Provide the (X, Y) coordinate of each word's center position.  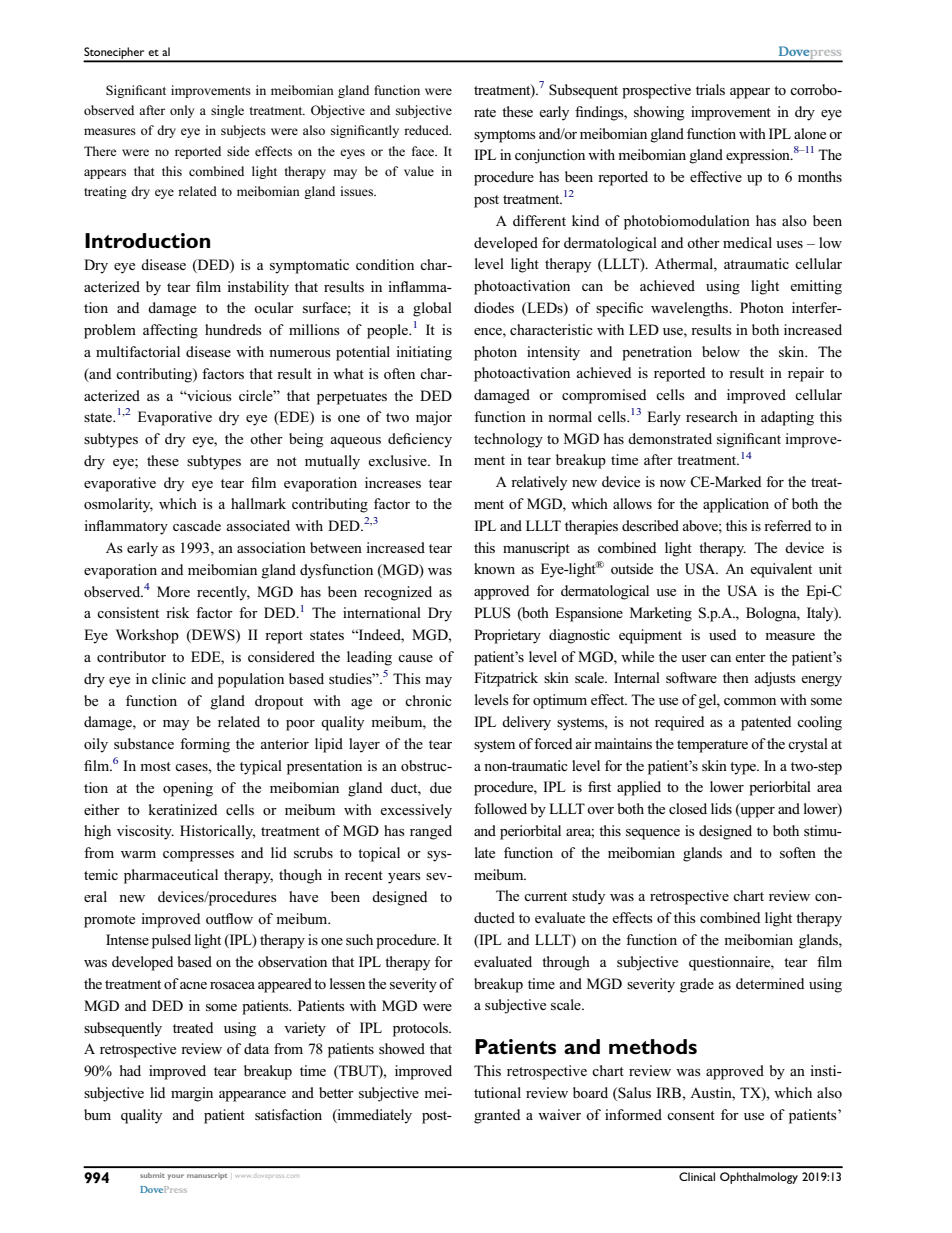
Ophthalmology (759, 1178)
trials (710, 89)
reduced (427, 130)
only (182, 111)
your (176, 1177)
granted (497, 1116)
